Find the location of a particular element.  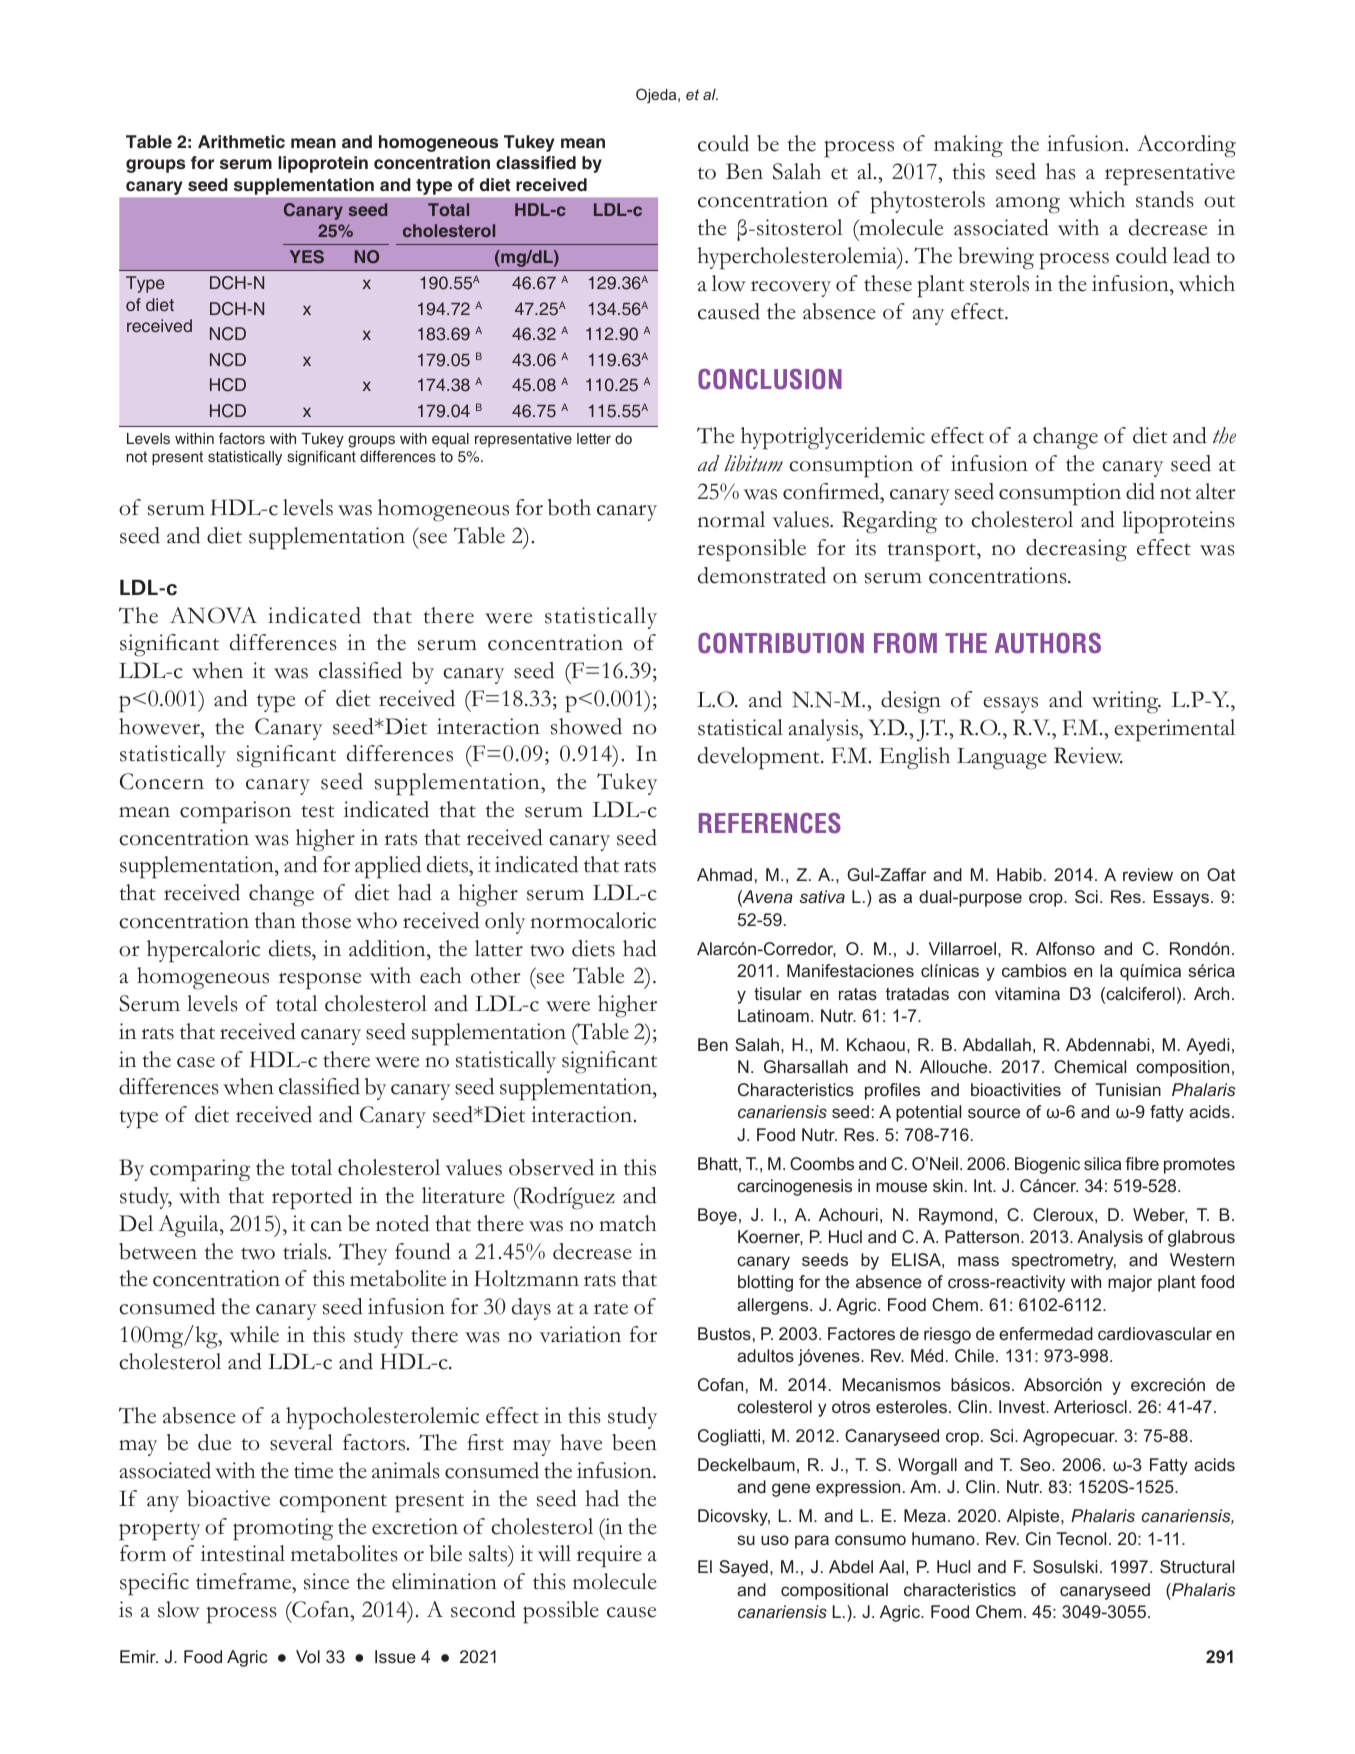

recovery is located at coordinates (791, 289).
